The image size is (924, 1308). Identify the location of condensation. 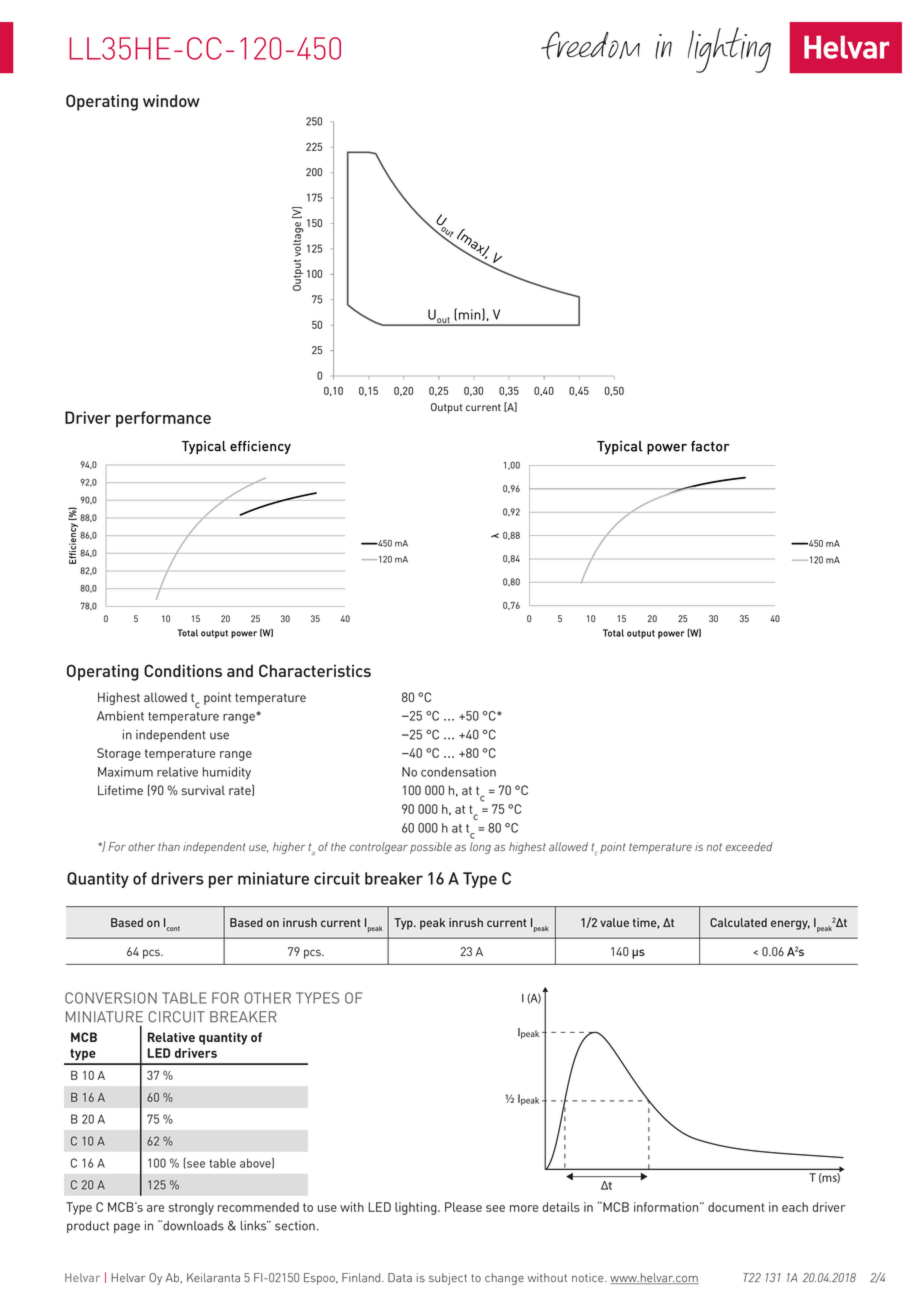
(458, 772).
